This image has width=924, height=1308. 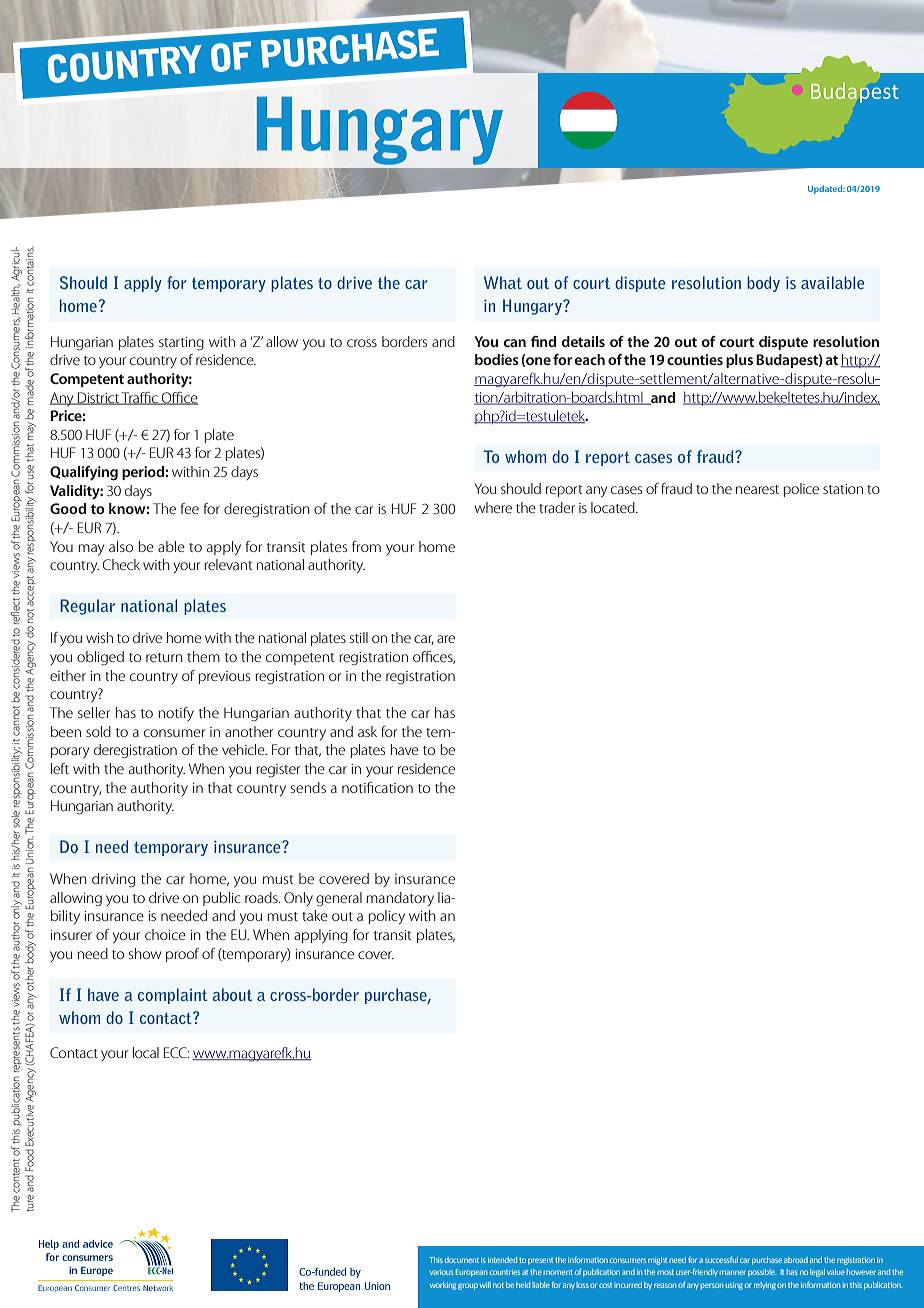 I want to click on abroad, so click(x=796, y=1260).
